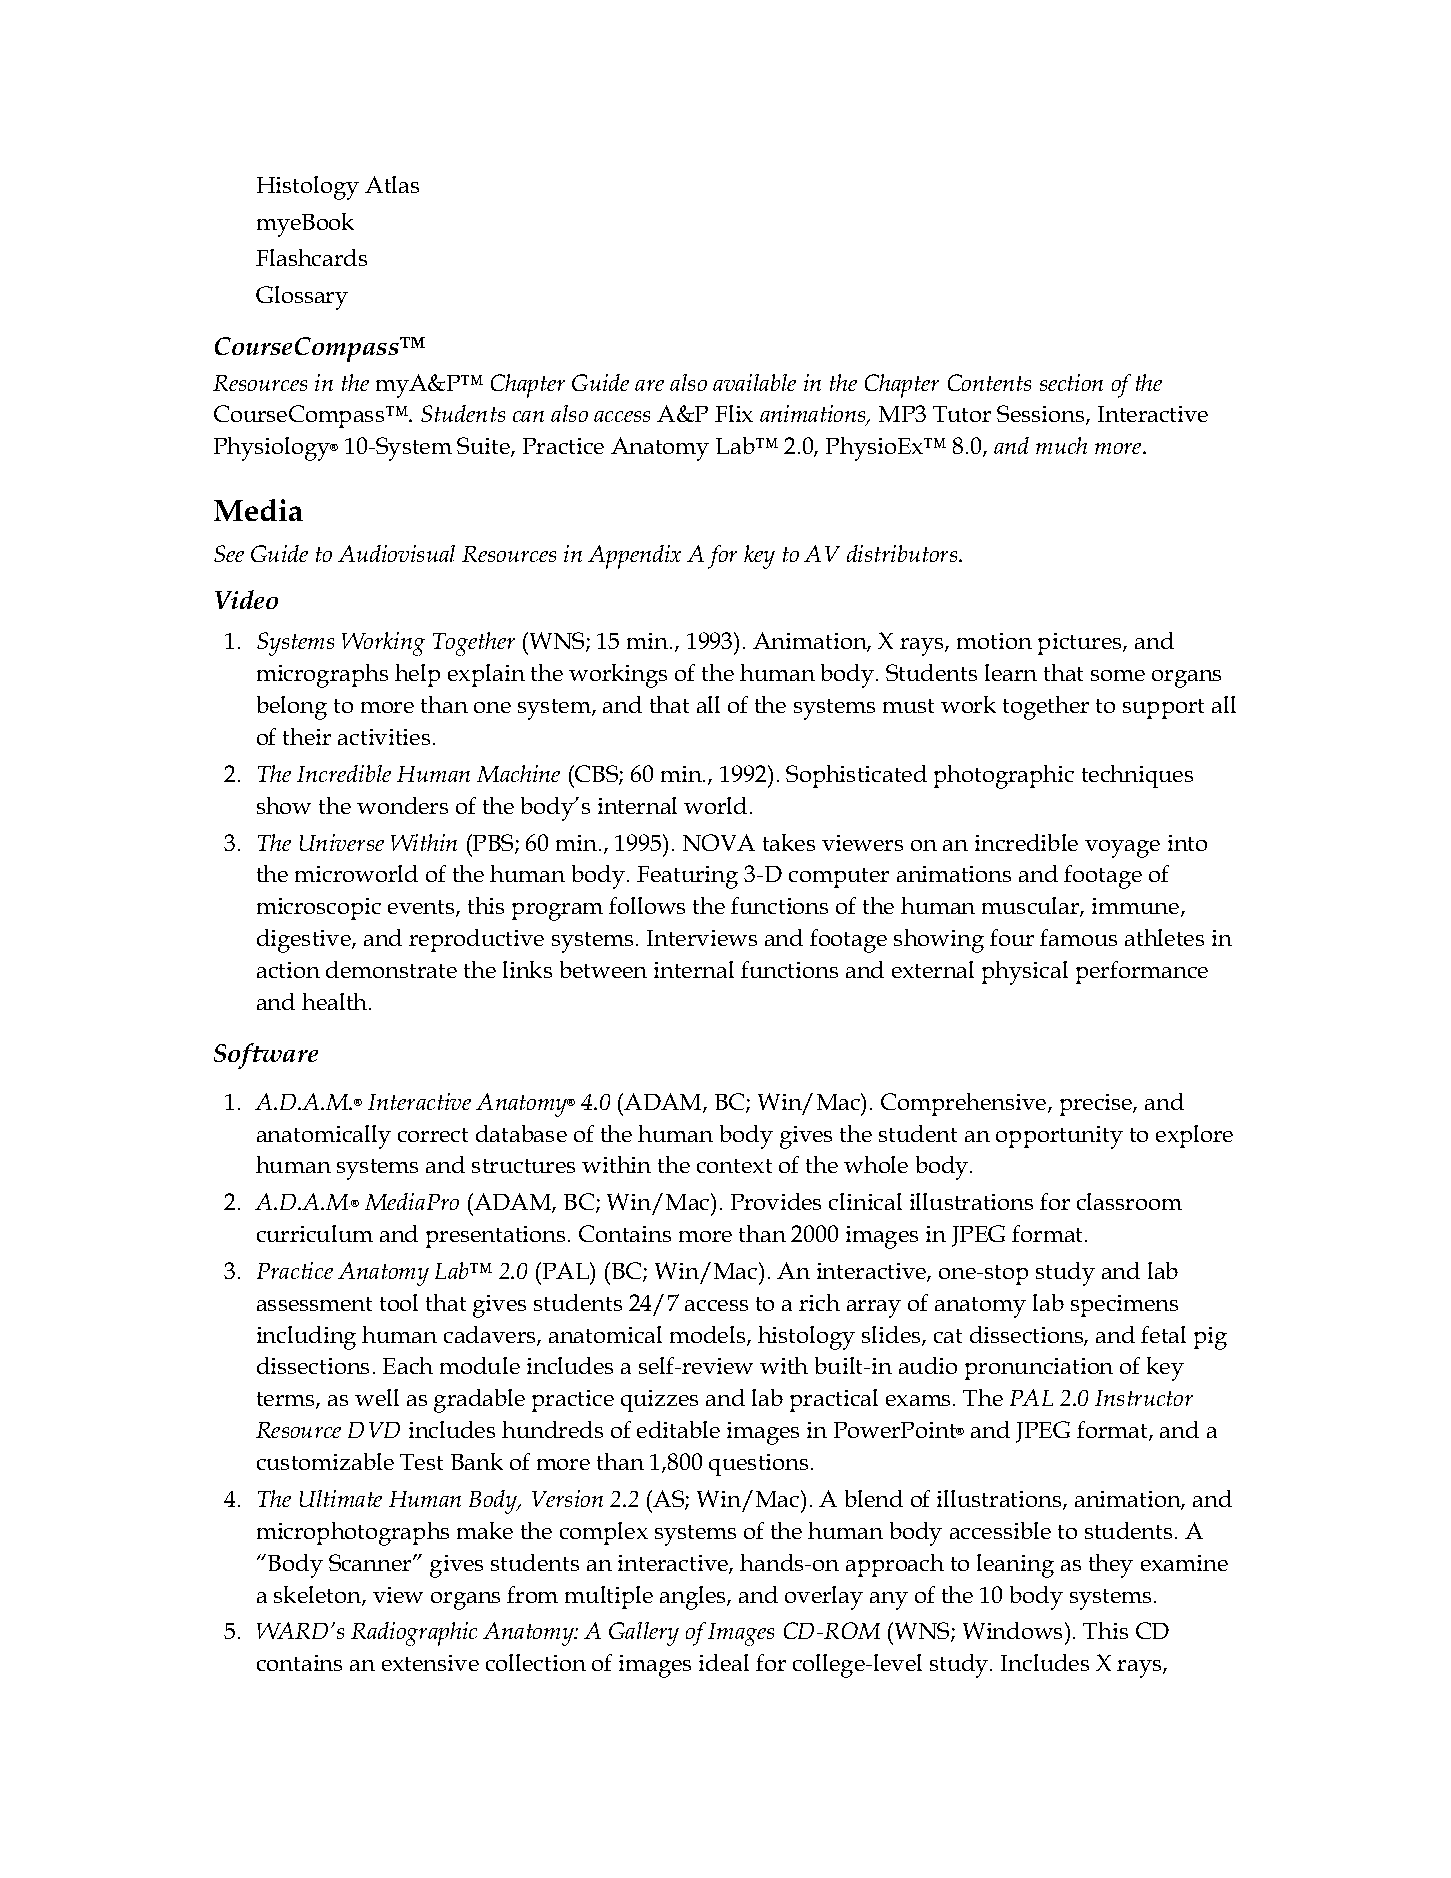 The image size is (1451, 1878). Describe the element at coordinates (1078, 937) in the screenshot. I see `famous` at that location.
